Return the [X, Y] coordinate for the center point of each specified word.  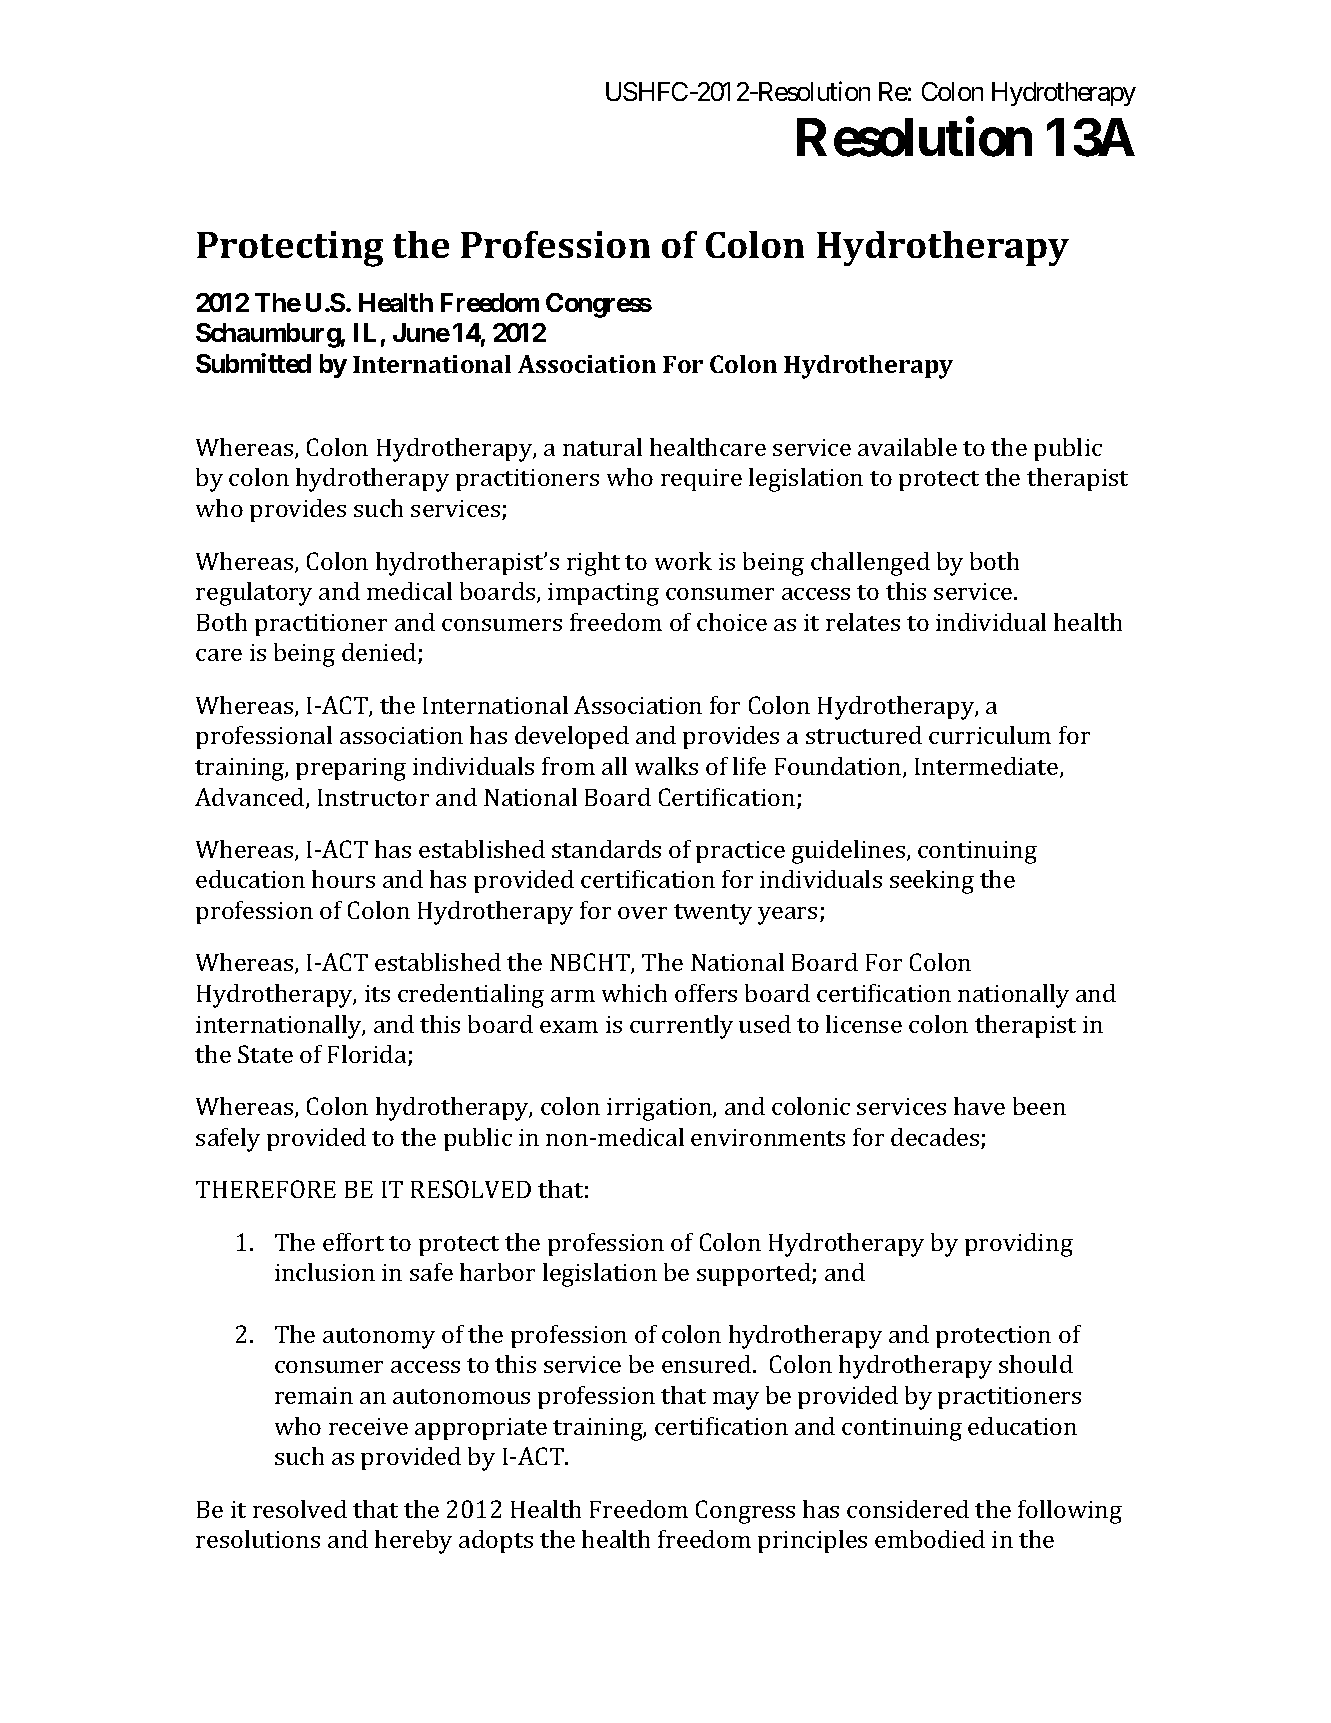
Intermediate [988, 767]
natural [602, 447]
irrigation [660, 1109]
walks [666, 766]
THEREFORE [266, 1189]
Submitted [253, 363]
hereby [413, 1542]
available [907, 447]
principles [812, 1541]
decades [936, 1138]
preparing [351, 769]
